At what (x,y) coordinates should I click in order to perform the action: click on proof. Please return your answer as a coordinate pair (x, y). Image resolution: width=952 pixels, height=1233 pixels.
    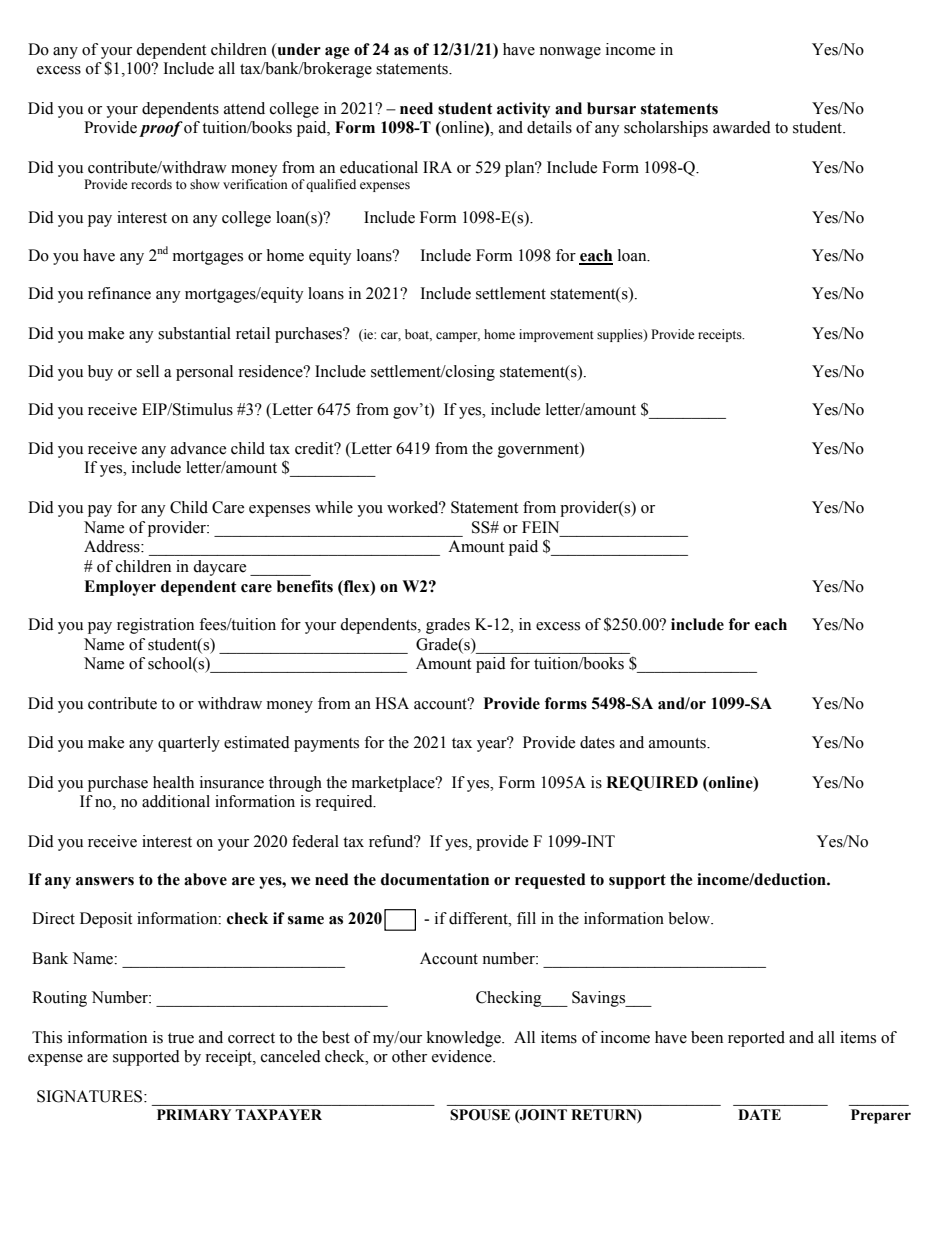
    Looking at the image, I should click on (161, 129).
